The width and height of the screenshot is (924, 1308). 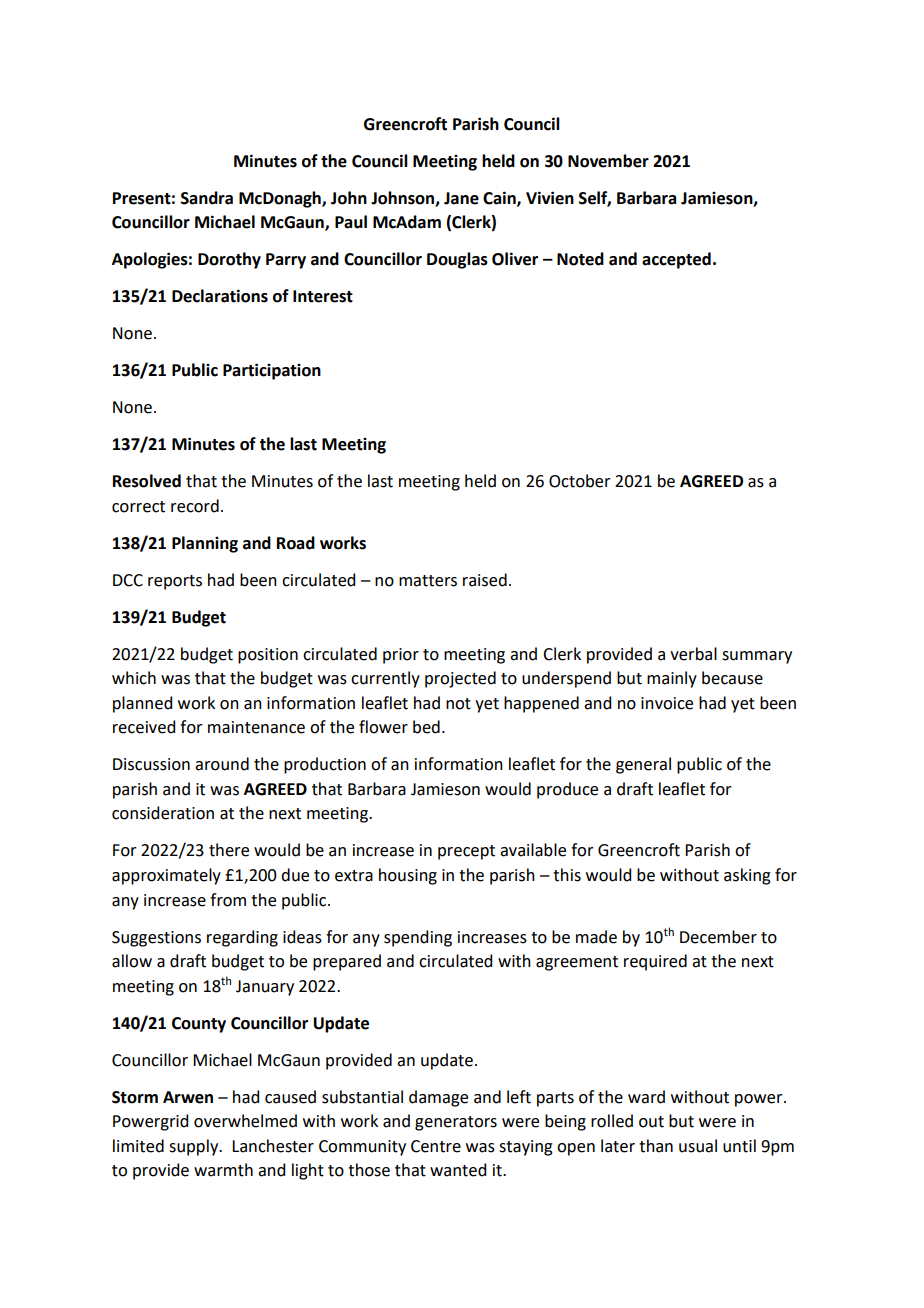 What do you see at coordinates (461, 198) in the screenshot?
I see `Jane` at bounding box center [461, 198].
